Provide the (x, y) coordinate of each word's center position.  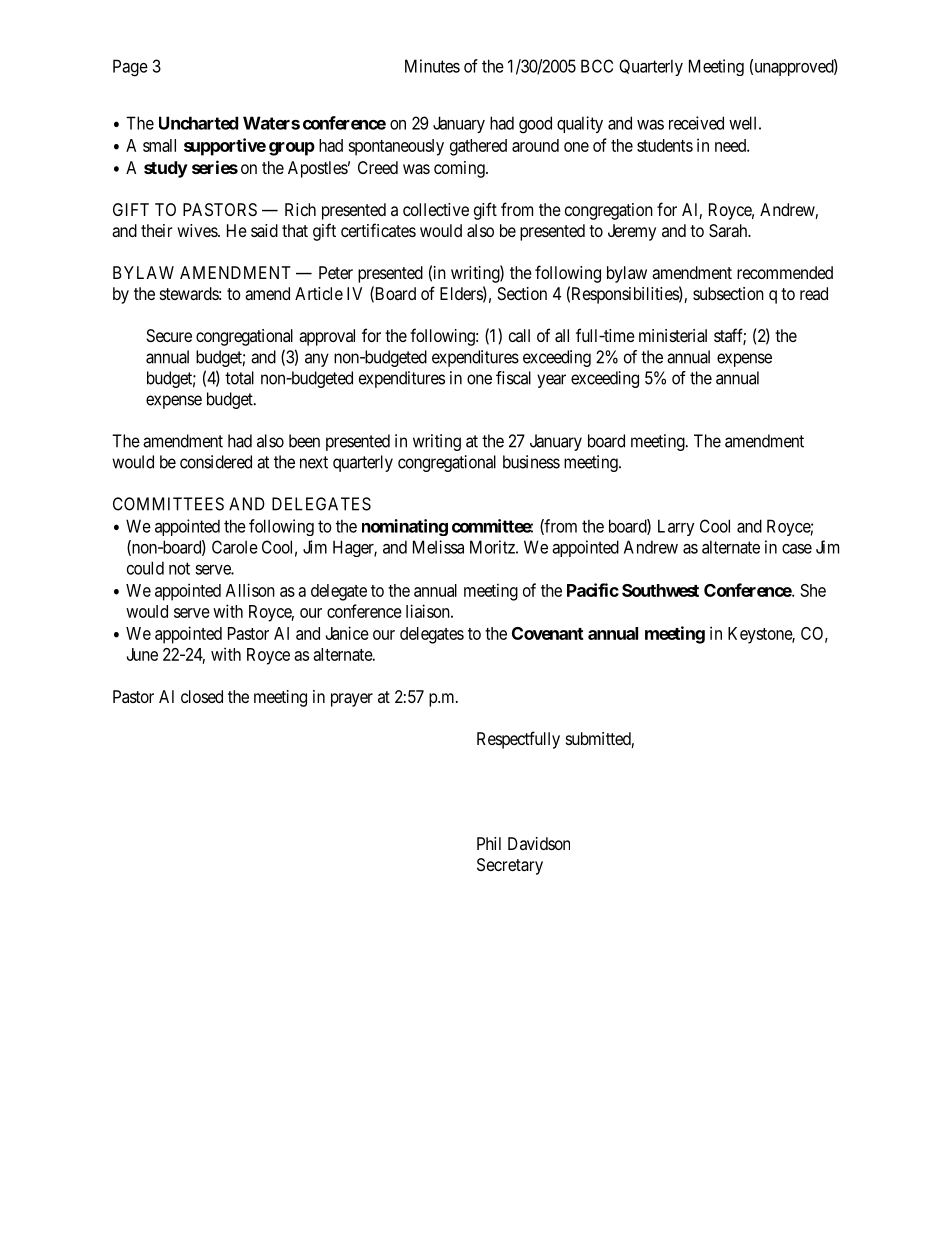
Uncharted (198, 123)
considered (216, 462)
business (531, 462)
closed (202, 696)
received (696, 123)
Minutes (432, 66)
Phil (489, 843)
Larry (676, 527)
